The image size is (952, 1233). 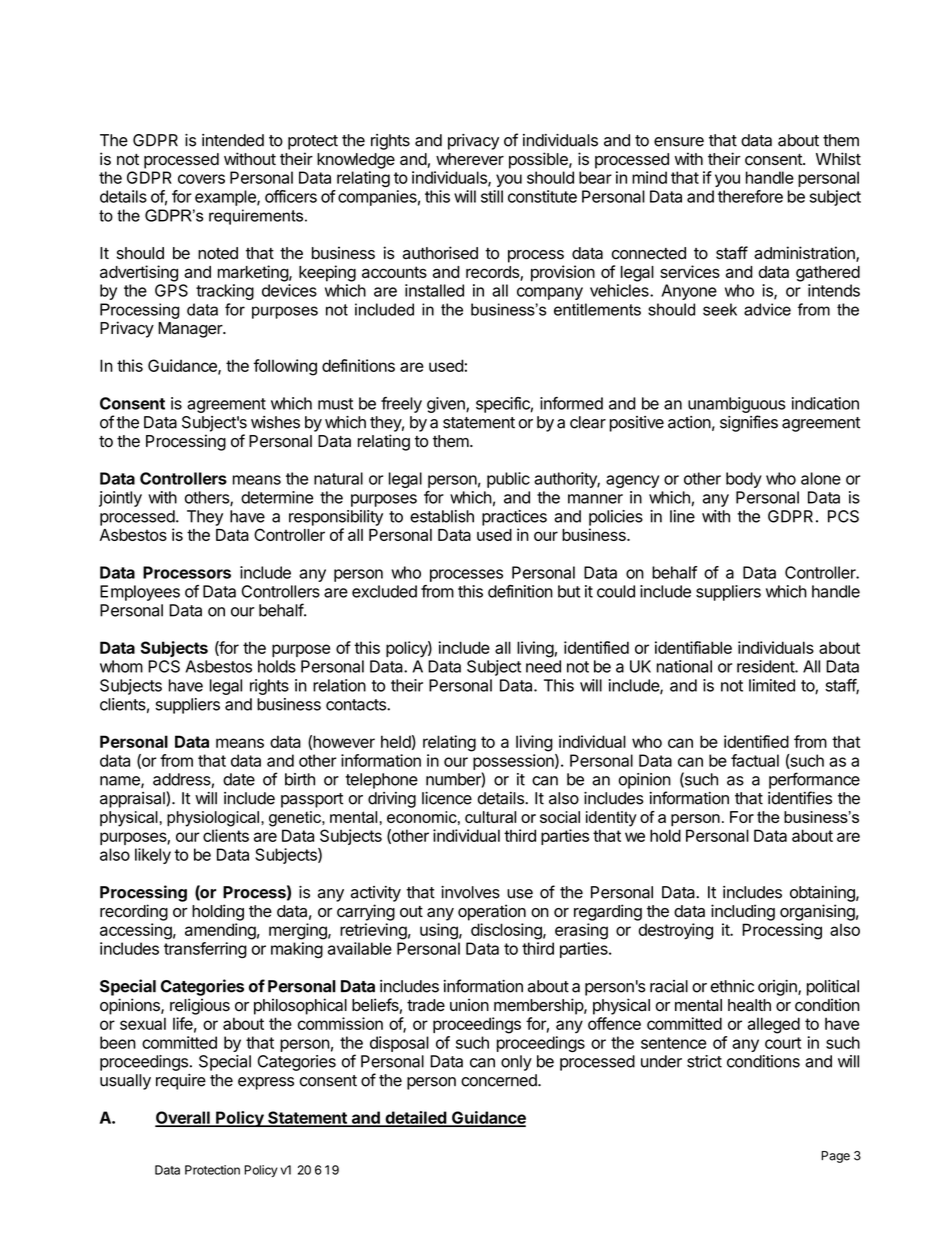 I want to click on given, so click(x=447, y=405).
